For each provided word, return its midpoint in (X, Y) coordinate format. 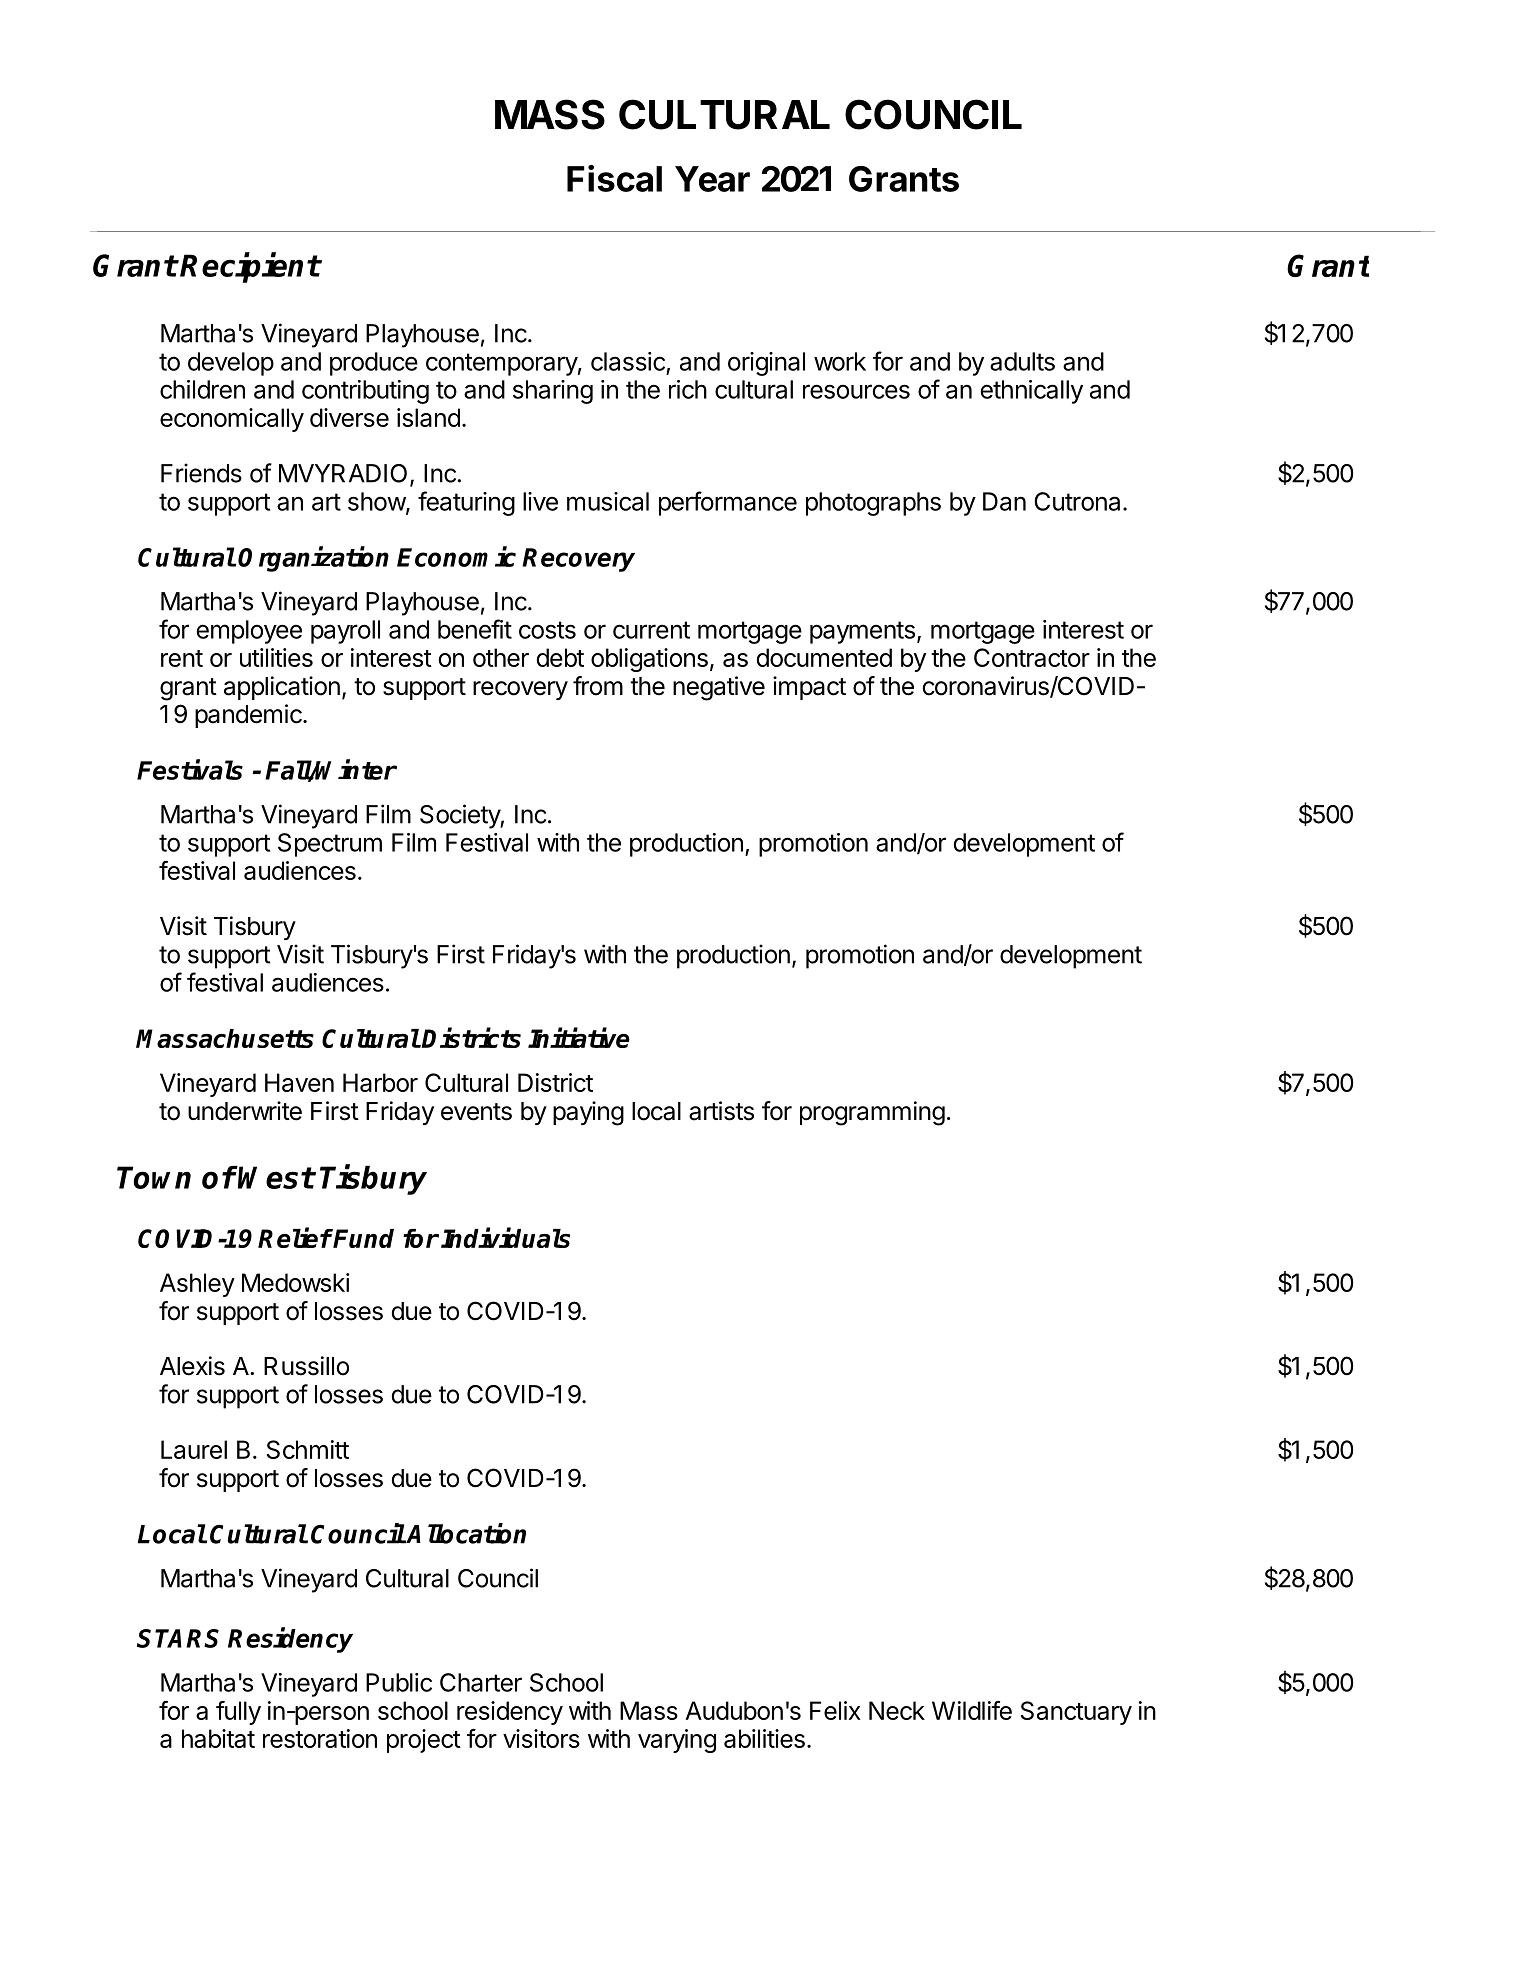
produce (374, 364)
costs (547, 630)
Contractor (1032, 657)
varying (677, 1741)
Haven (299, 1082)
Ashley (197, 1285)
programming (872, 1113)
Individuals (505, 1237)
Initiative (579, 1037)
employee (249, 632)
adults (1022, 361)
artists (721, 1111)
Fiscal (614, 178)
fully (238, 1713)
